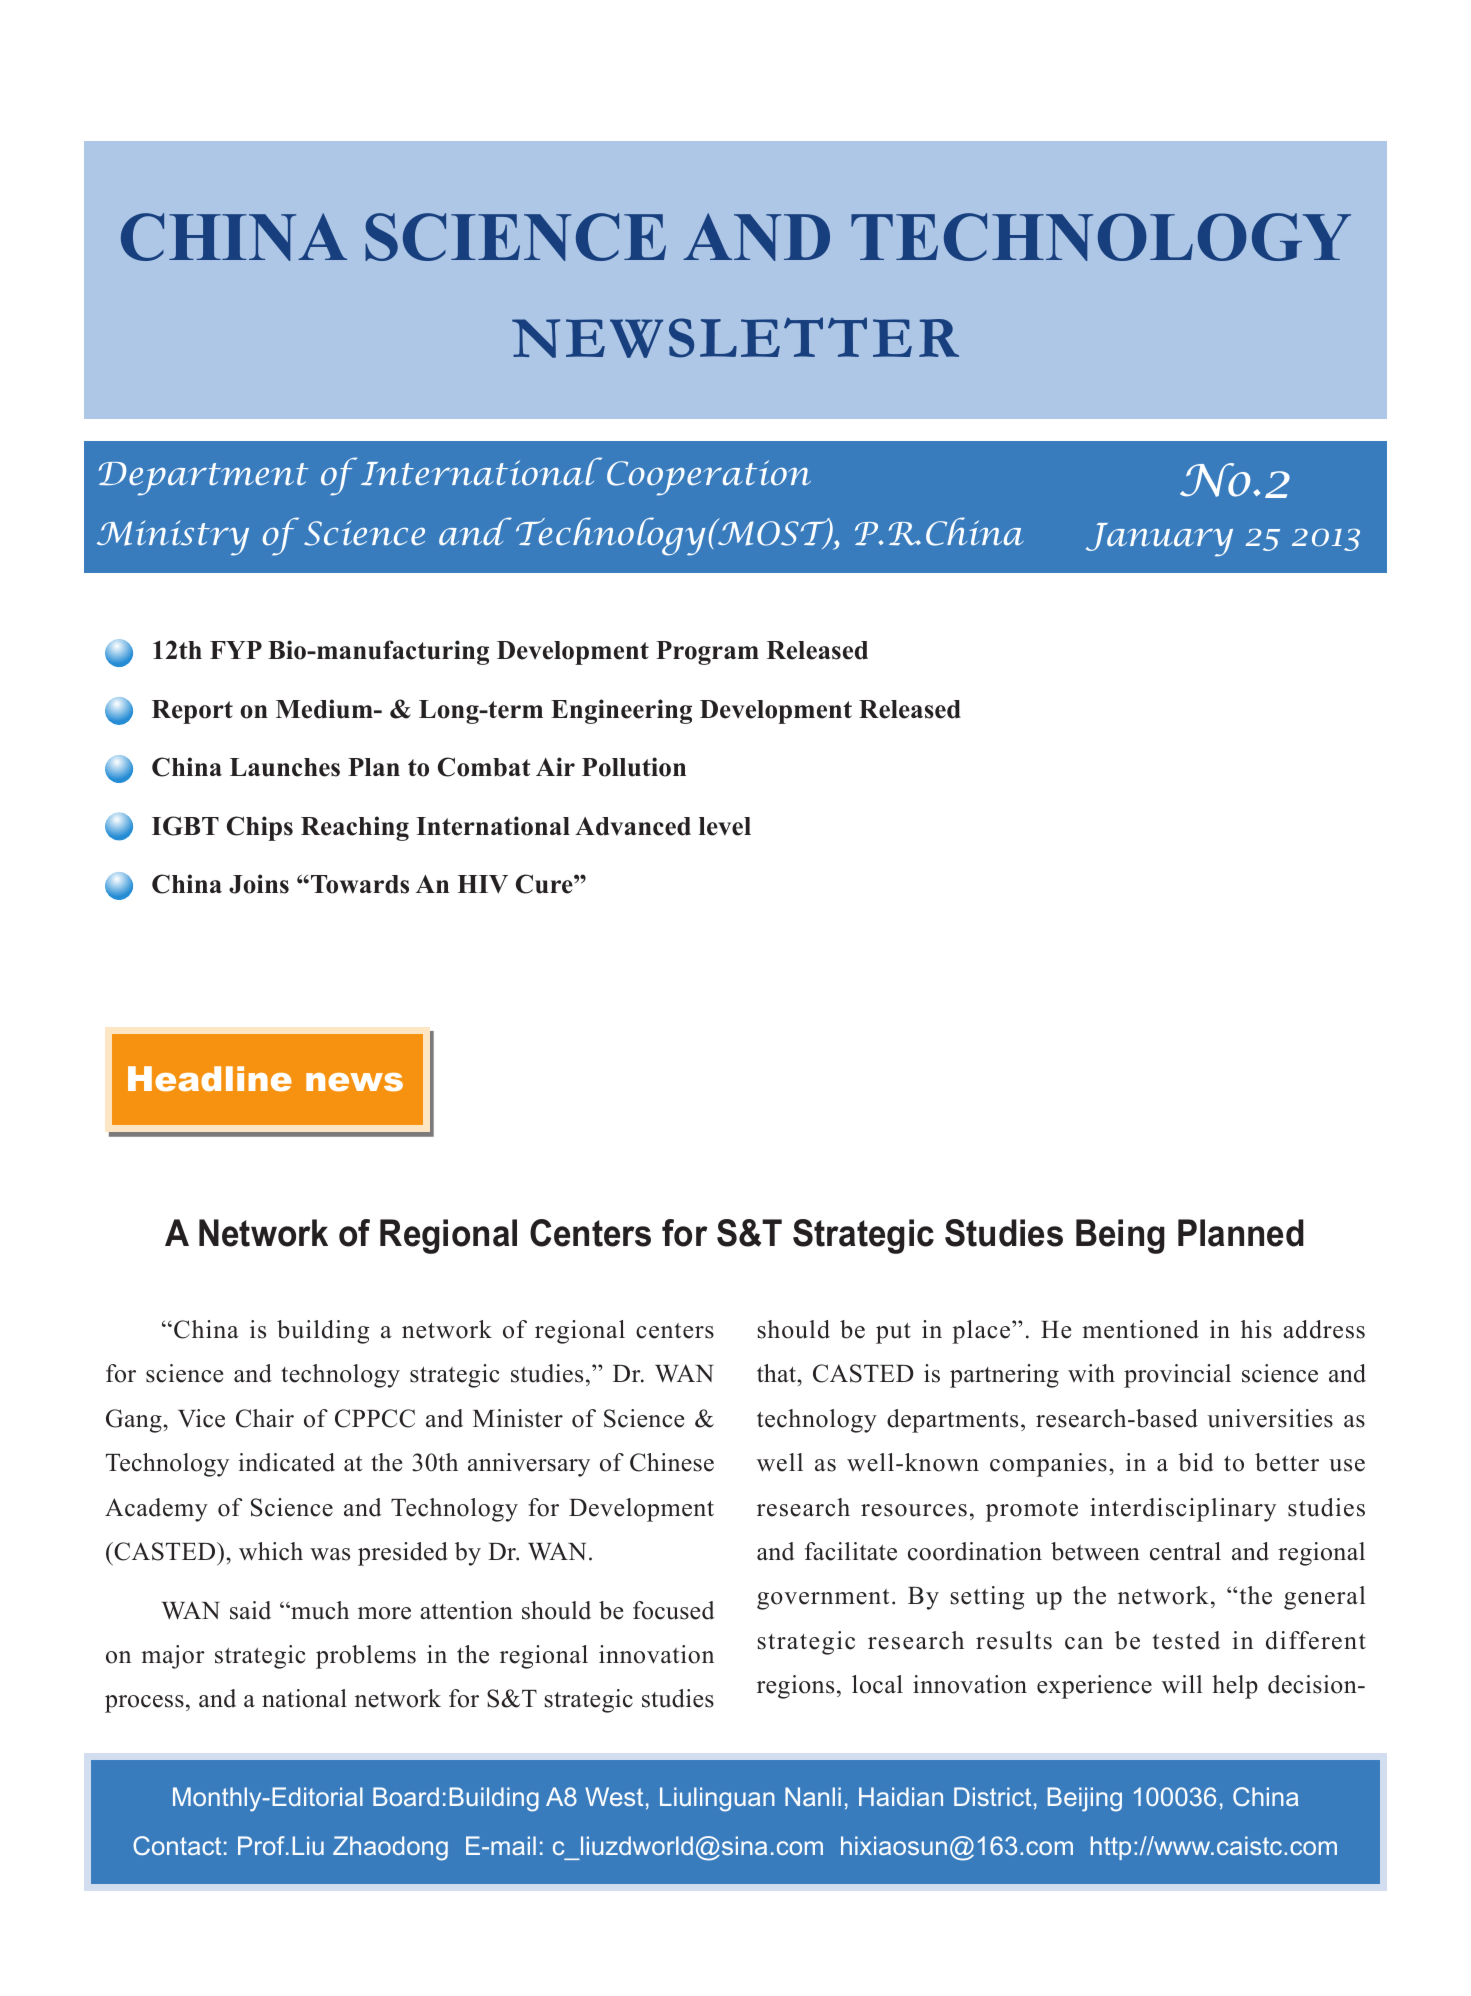 The height and width of the image is (1996, 1471). What do you see at coordinates (633, 826) in the image?
I see `Advanced` at bounding box center [633, 826].
